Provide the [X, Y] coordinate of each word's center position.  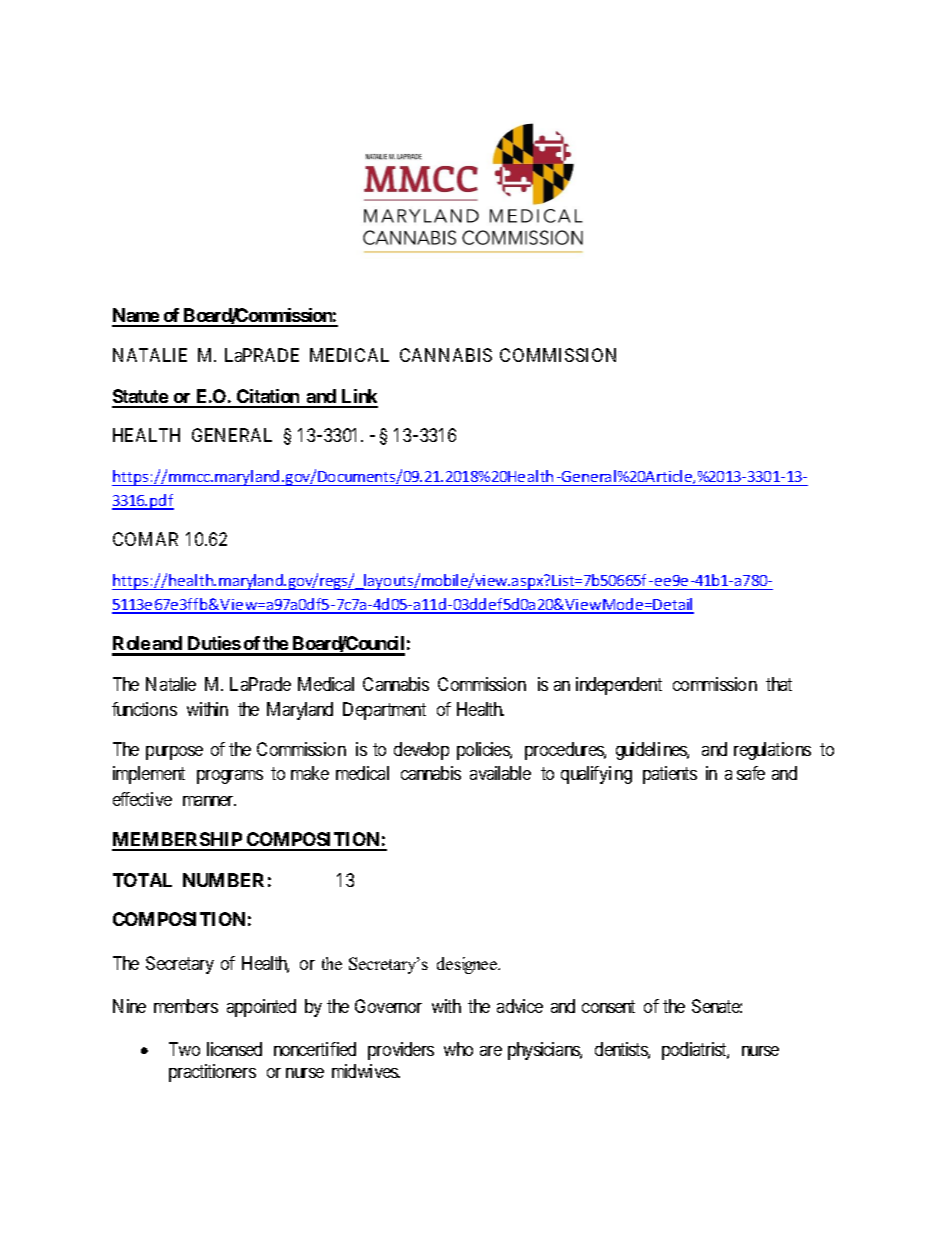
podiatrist [695, 1051]
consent [608, 1006]
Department [384, 711]
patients [670, 775]
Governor [388, 1006]
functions [144, 709]
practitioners [212, 1073]
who [458, 1049]
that [779, 684]
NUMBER [223, 880]
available [500, 773]
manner [209, 801]
